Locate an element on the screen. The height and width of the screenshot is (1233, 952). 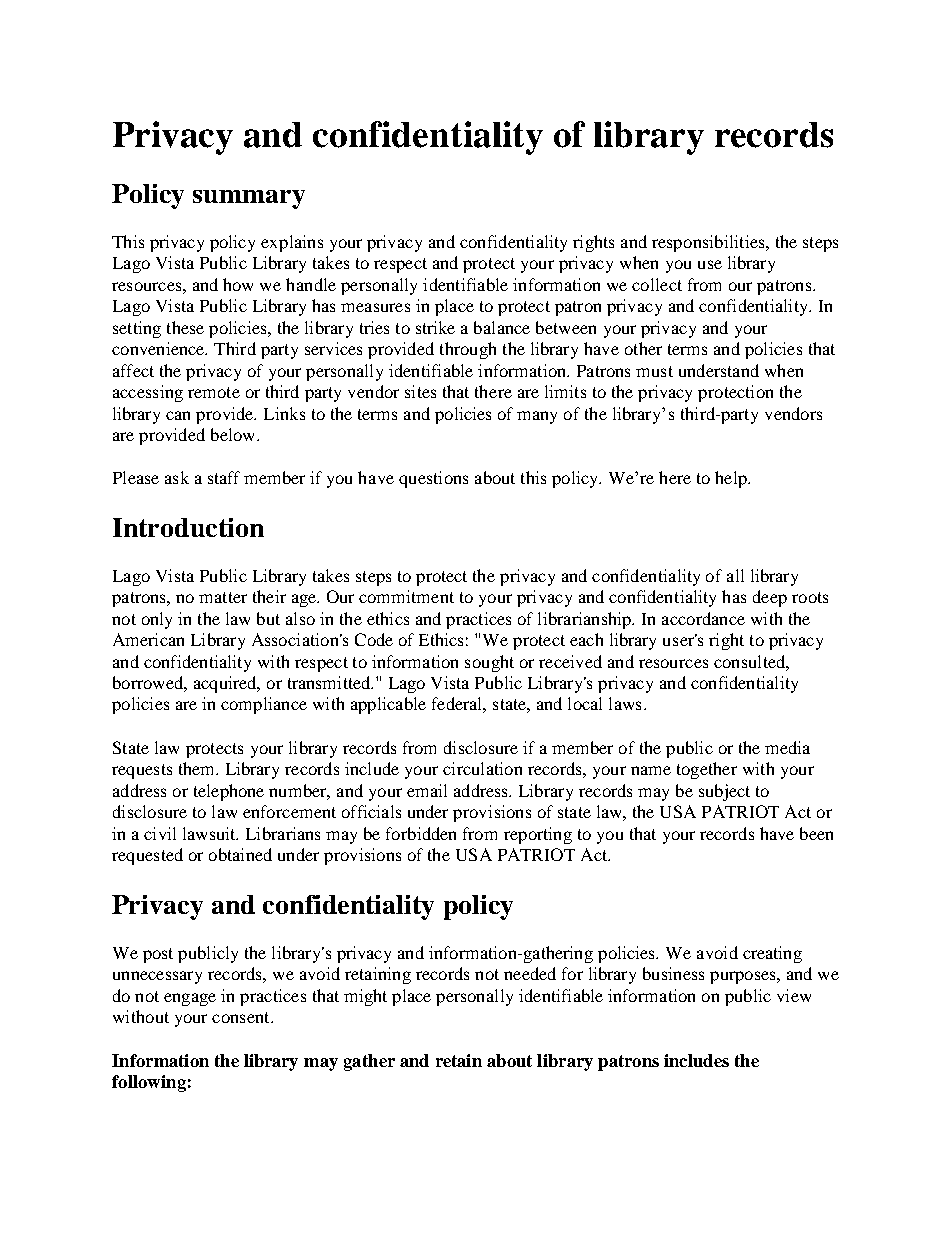
telephone is located at coordinates (229, 792).
